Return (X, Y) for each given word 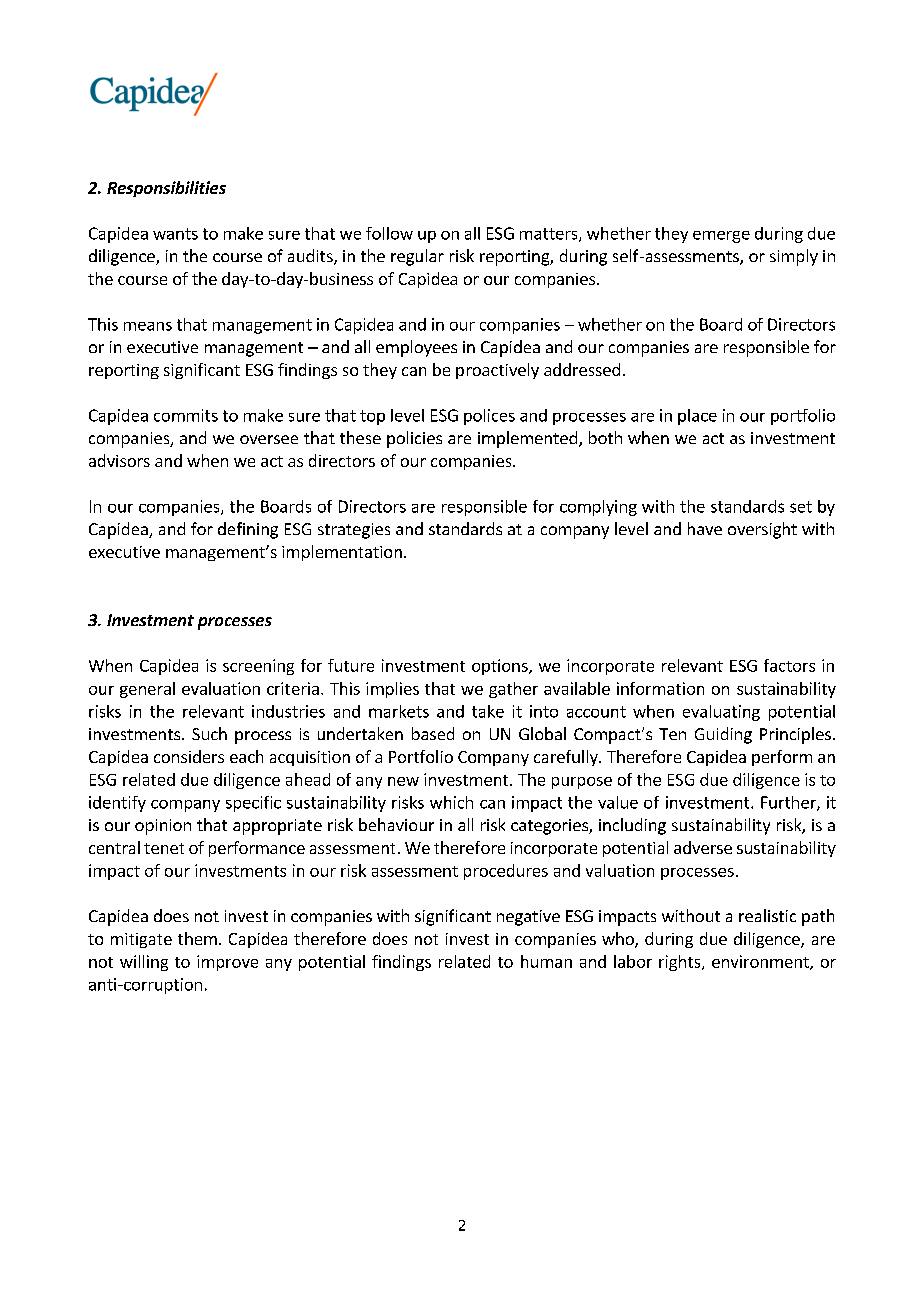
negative (528, 918)
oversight (762, 530)
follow (389, 233)
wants (175, 234)
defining (248, 530)
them (197, 938)
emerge (721, 237)
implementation (342, 553)
